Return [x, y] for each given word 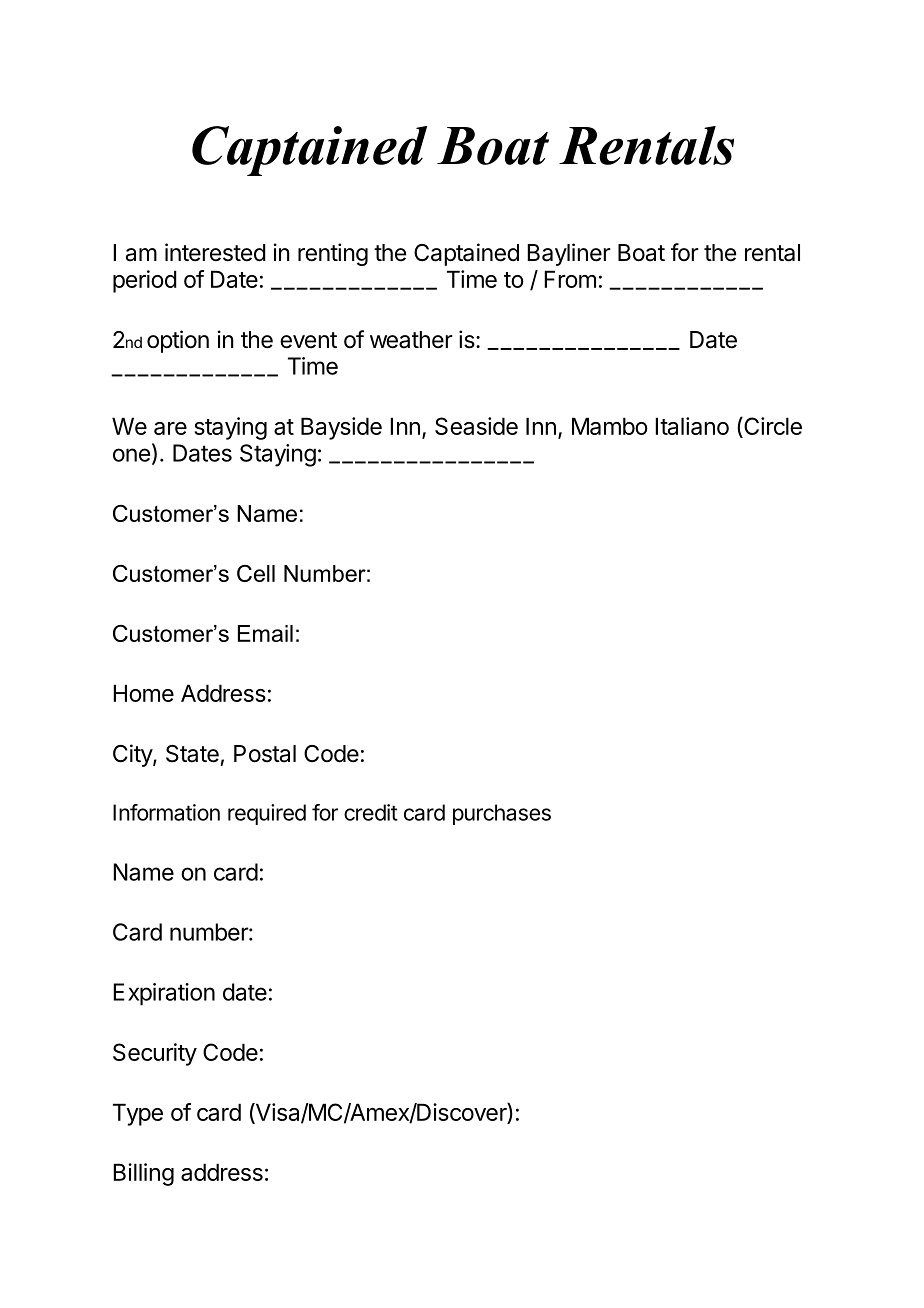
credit [371, 812]
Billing [143, 1174]
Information [166, 812]
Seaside [476, 426]
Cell [256, 573]
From [570, 279]
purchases [502, 814]
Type [138, 1114]
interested [215, 252]
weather [411, 340]
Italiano [692, 426]
